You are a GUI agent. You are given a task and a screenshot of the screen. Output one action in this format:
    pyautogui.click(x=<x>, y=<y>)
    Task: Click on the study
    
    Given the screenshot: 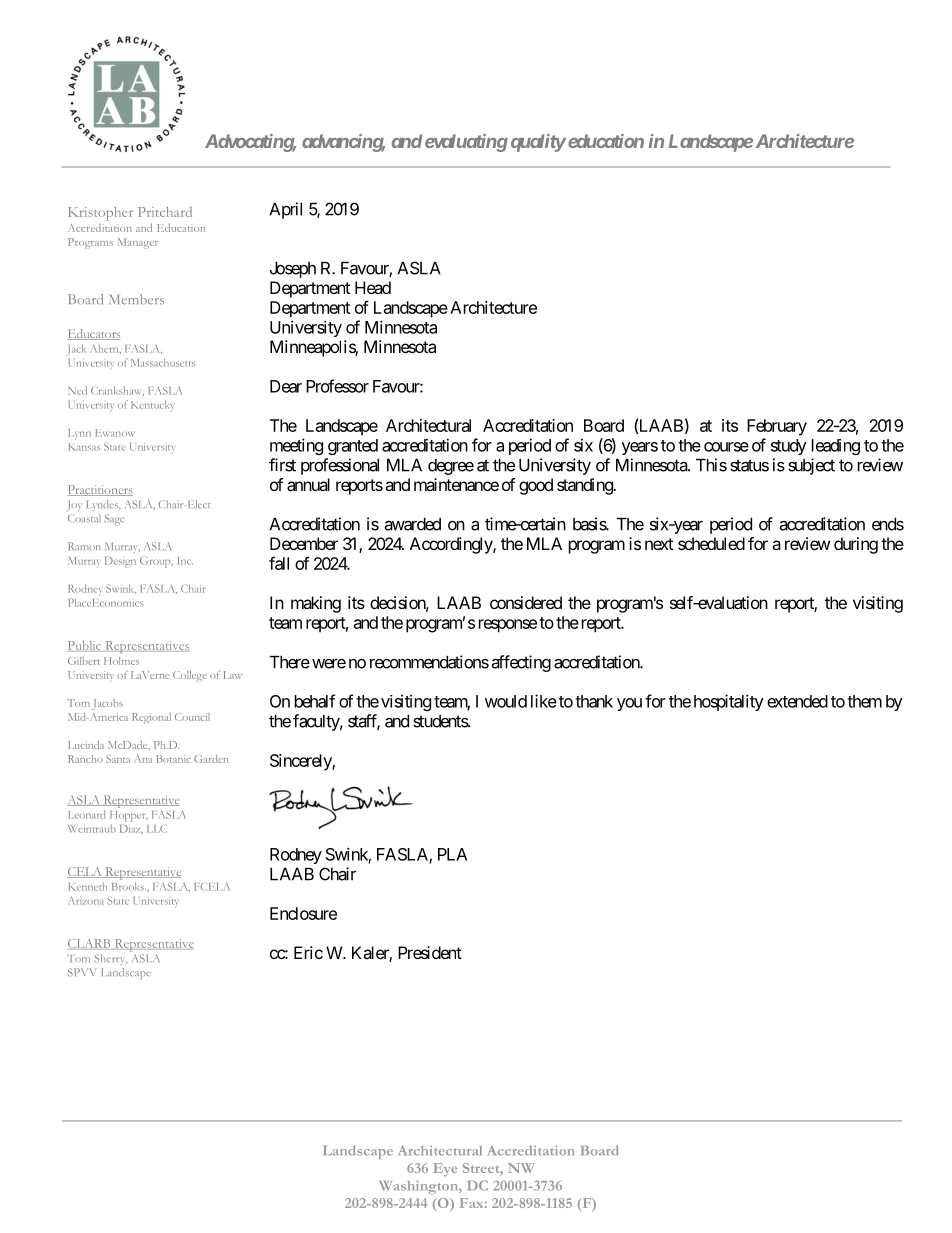 What is the action you would take?
    pyautogui.click(x=789, y=447)
